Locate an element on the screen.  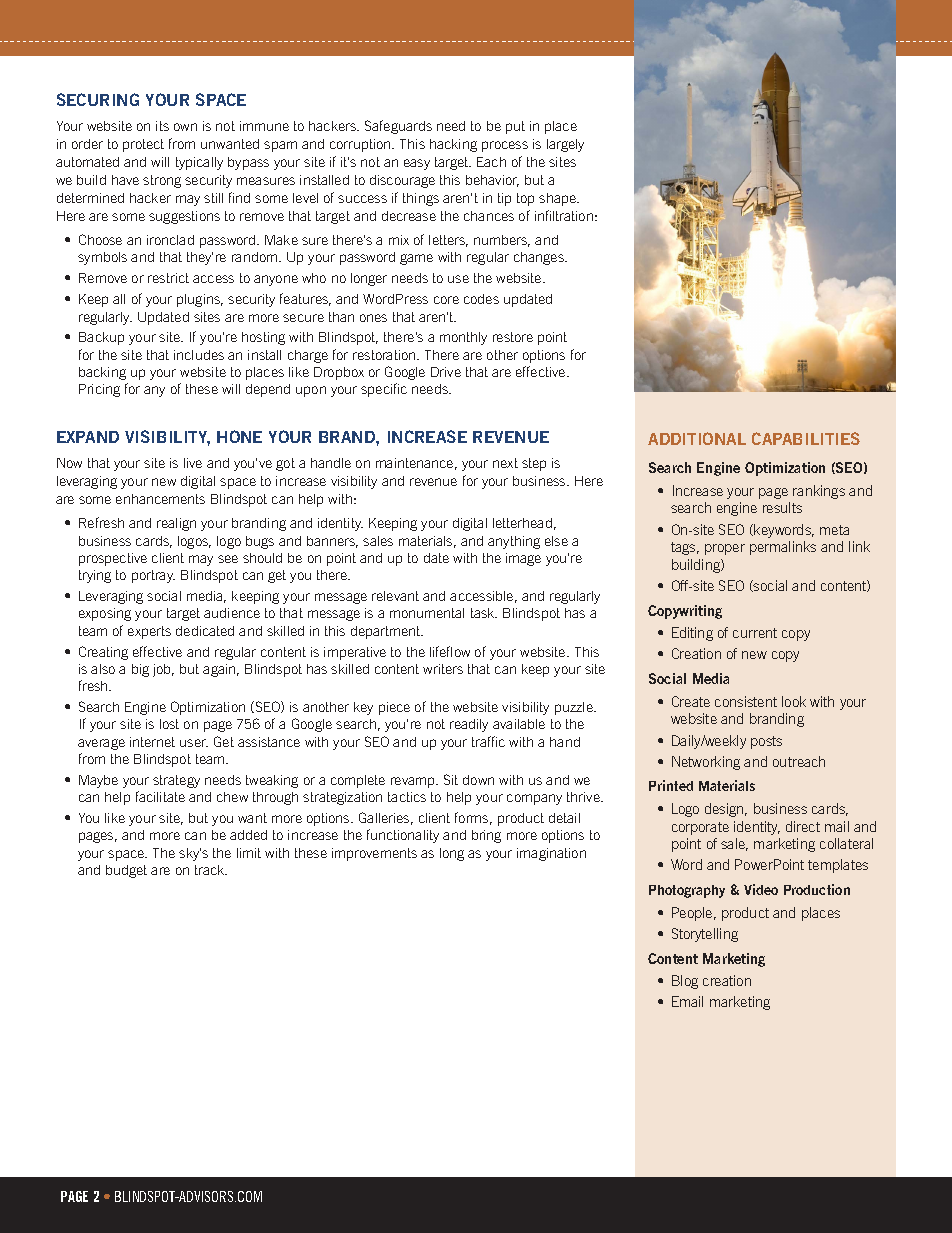
includes is located at coordinates (199, 355).
